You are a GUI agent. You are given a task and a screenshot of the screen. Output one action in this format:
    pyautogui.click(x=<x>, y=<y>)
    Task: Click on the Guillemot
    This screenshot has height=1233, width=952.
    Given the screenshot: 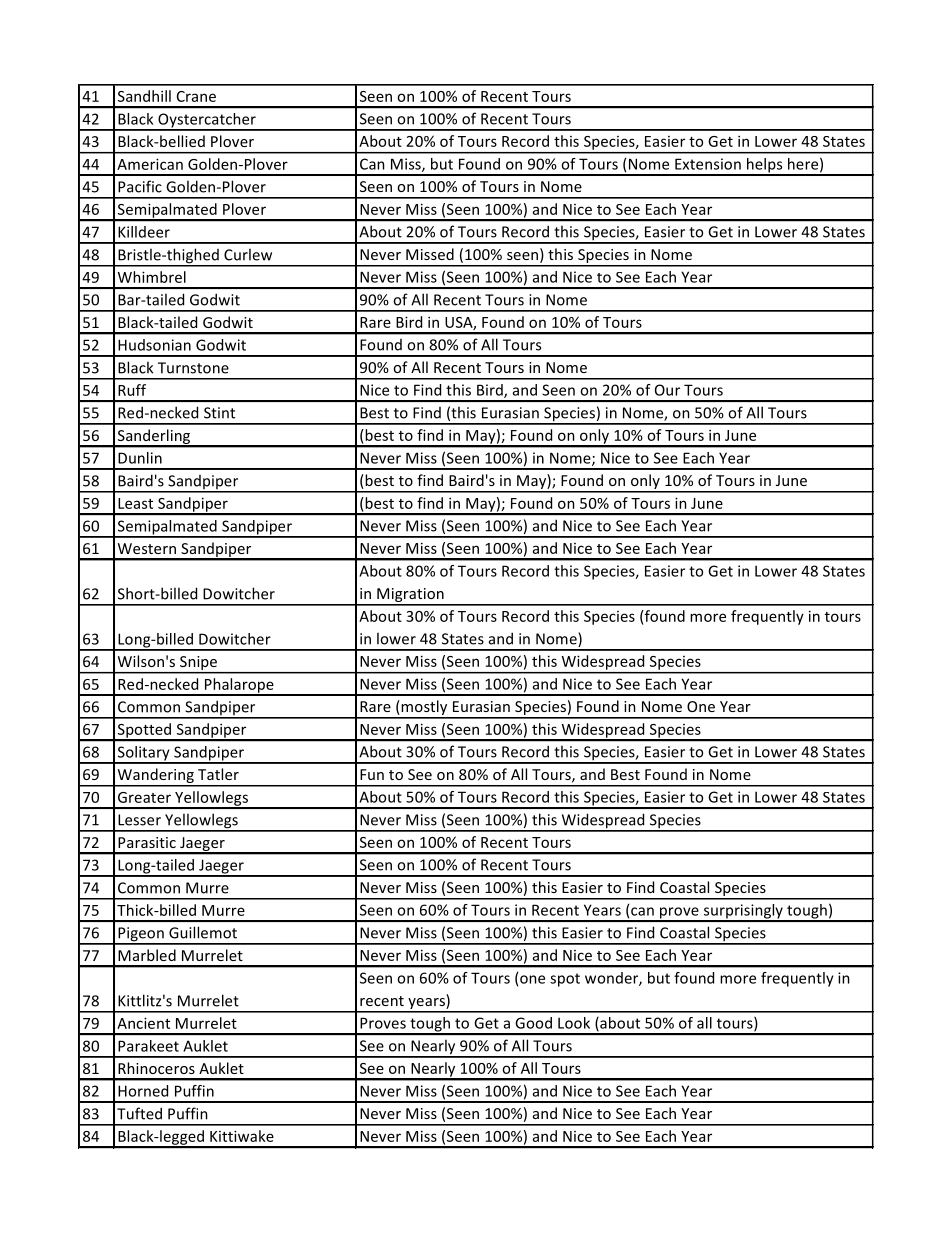 What is the action you would take?
    pyautogui.click(x=203, y=932)
